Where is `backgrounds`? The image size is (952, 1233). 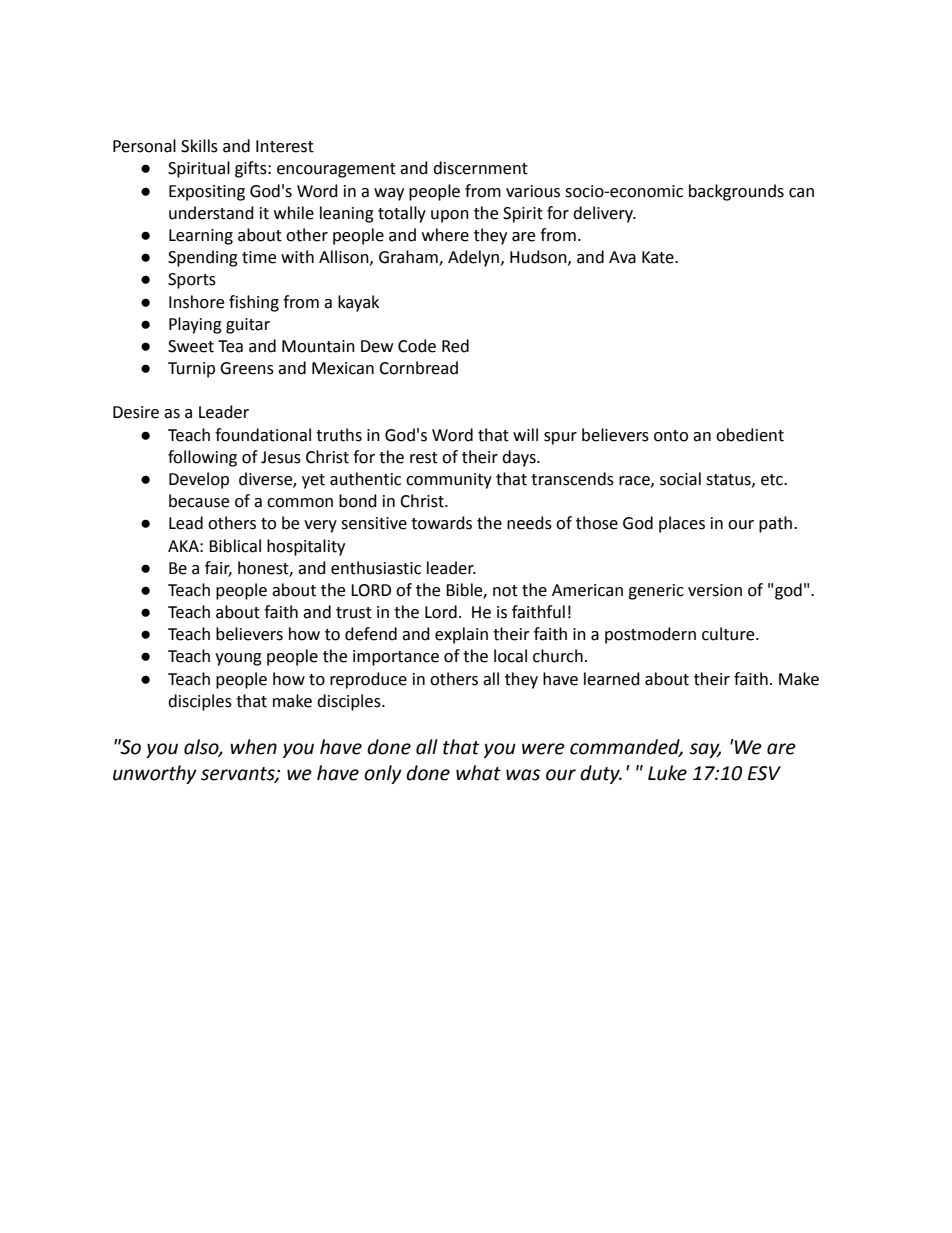
backgrounds is located at coordinates (736, 192).
